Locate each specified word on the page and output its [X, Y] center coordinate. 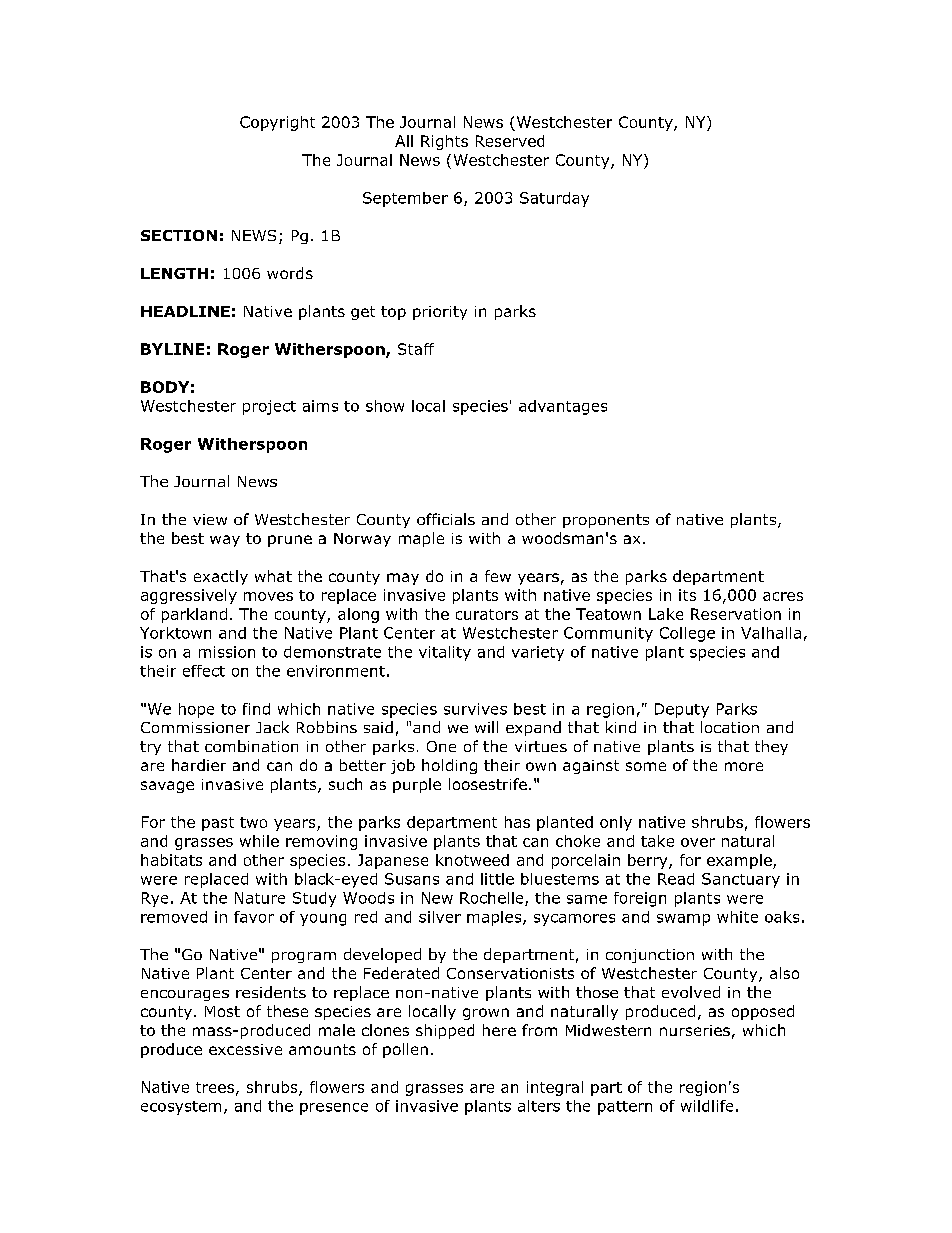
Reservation [736, 614]
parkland [194, 615]
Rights [444, 142]
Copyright [277, 123]
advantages [563, 407]
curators [487, 614]
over [698, 842]
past [218, 824]
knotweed [472, 860]
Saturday [554, 199]
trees [215, 1087]
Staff [416, 349]
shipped [445, 1031]
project [269, 407]
